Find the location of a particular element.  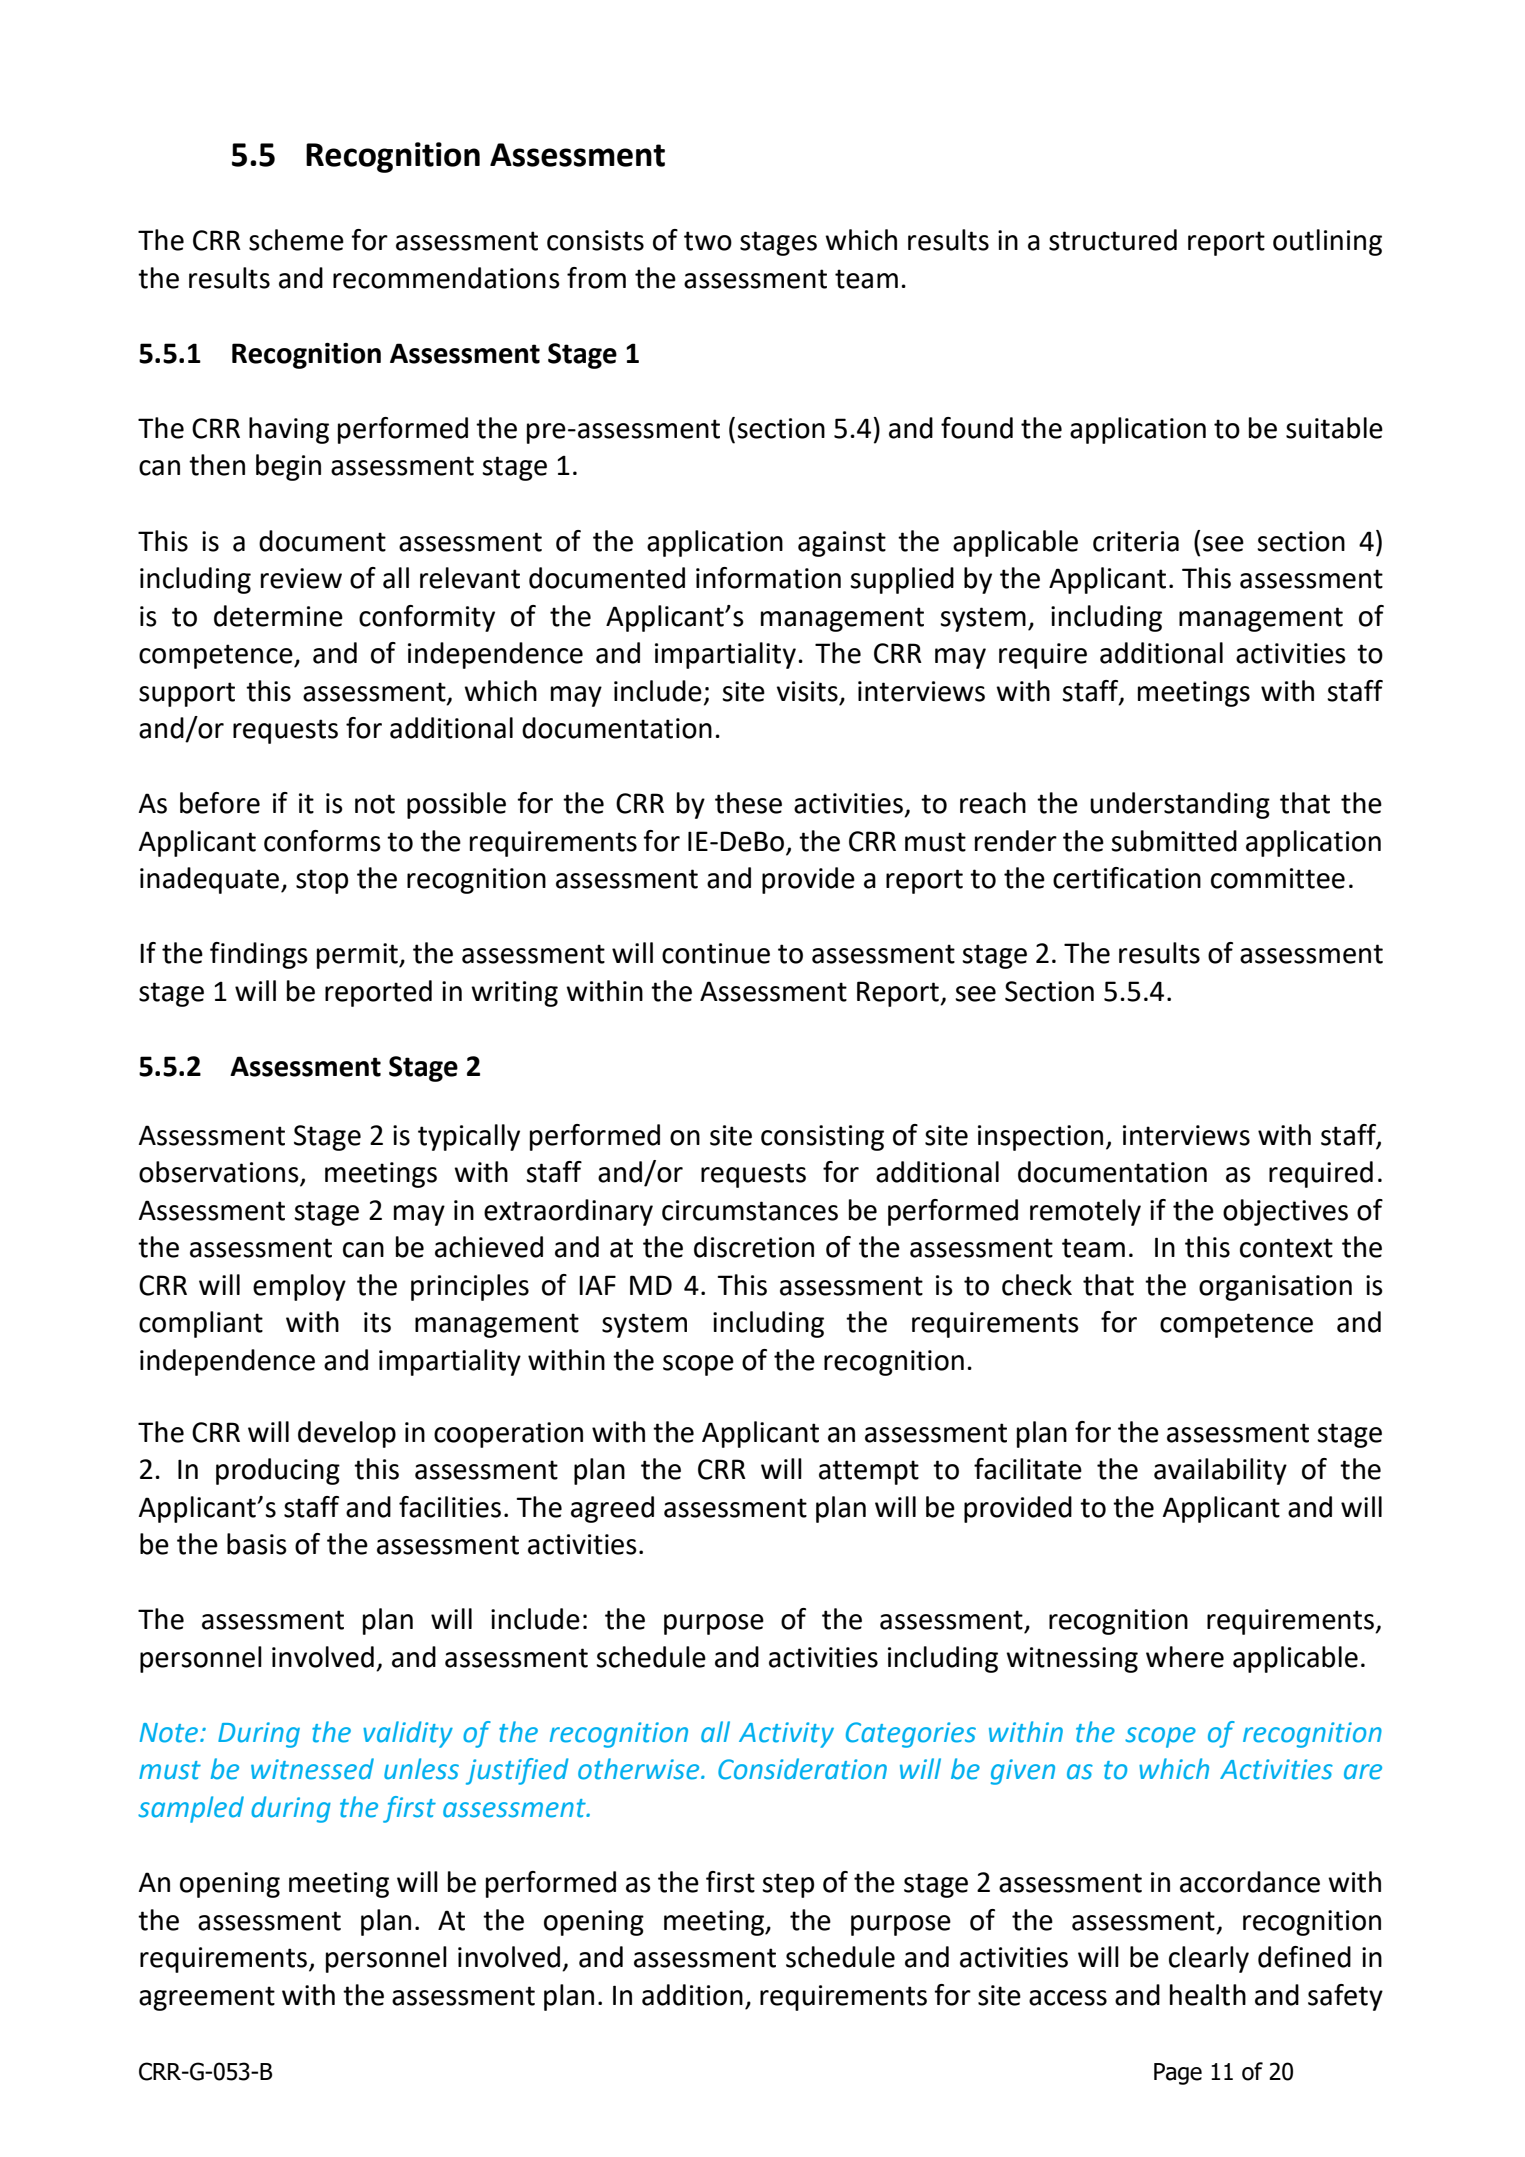

consisting is located at coordinates (822, 1138).
